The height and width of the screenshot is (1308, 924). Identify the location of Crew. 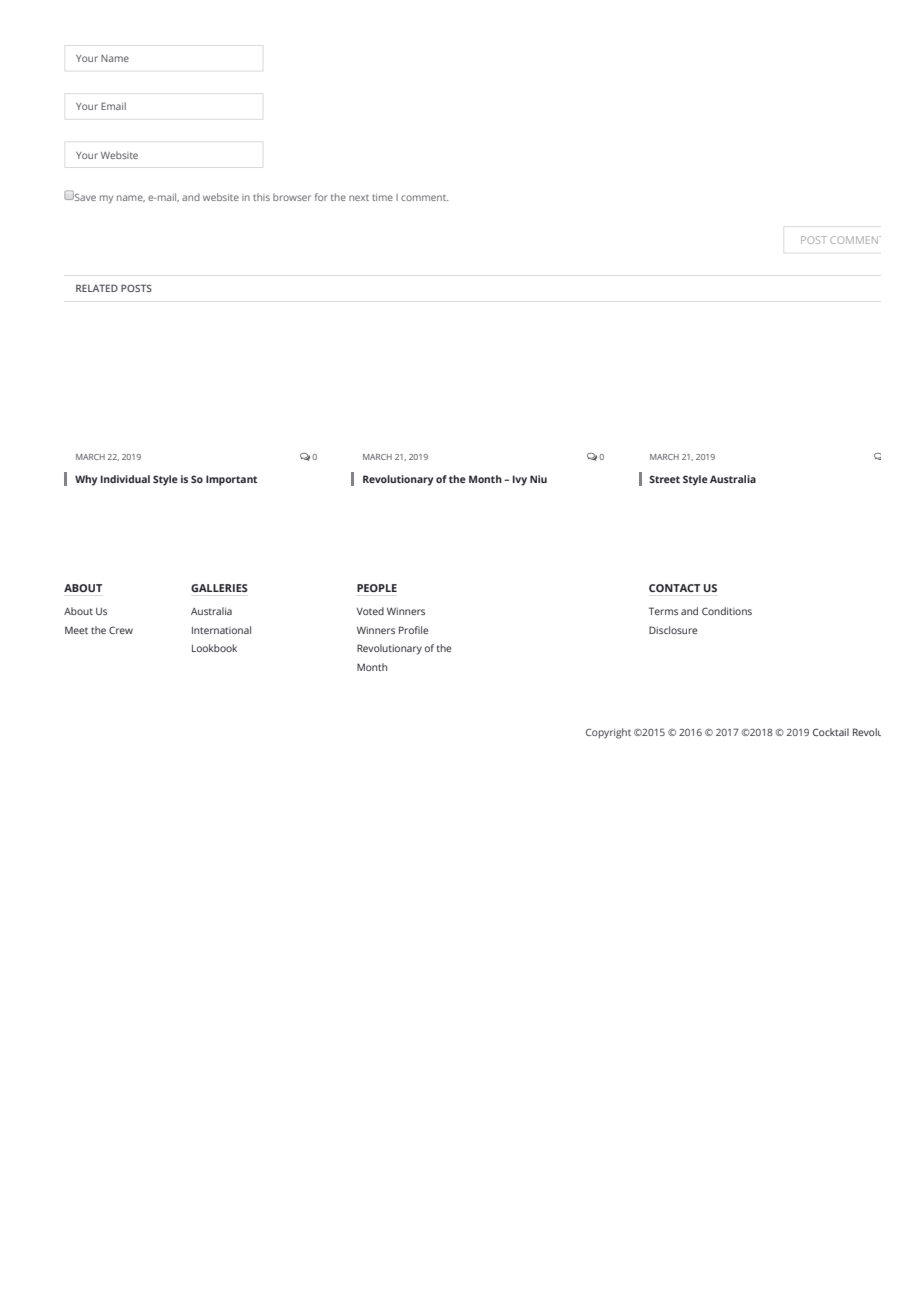
(121, 630).
